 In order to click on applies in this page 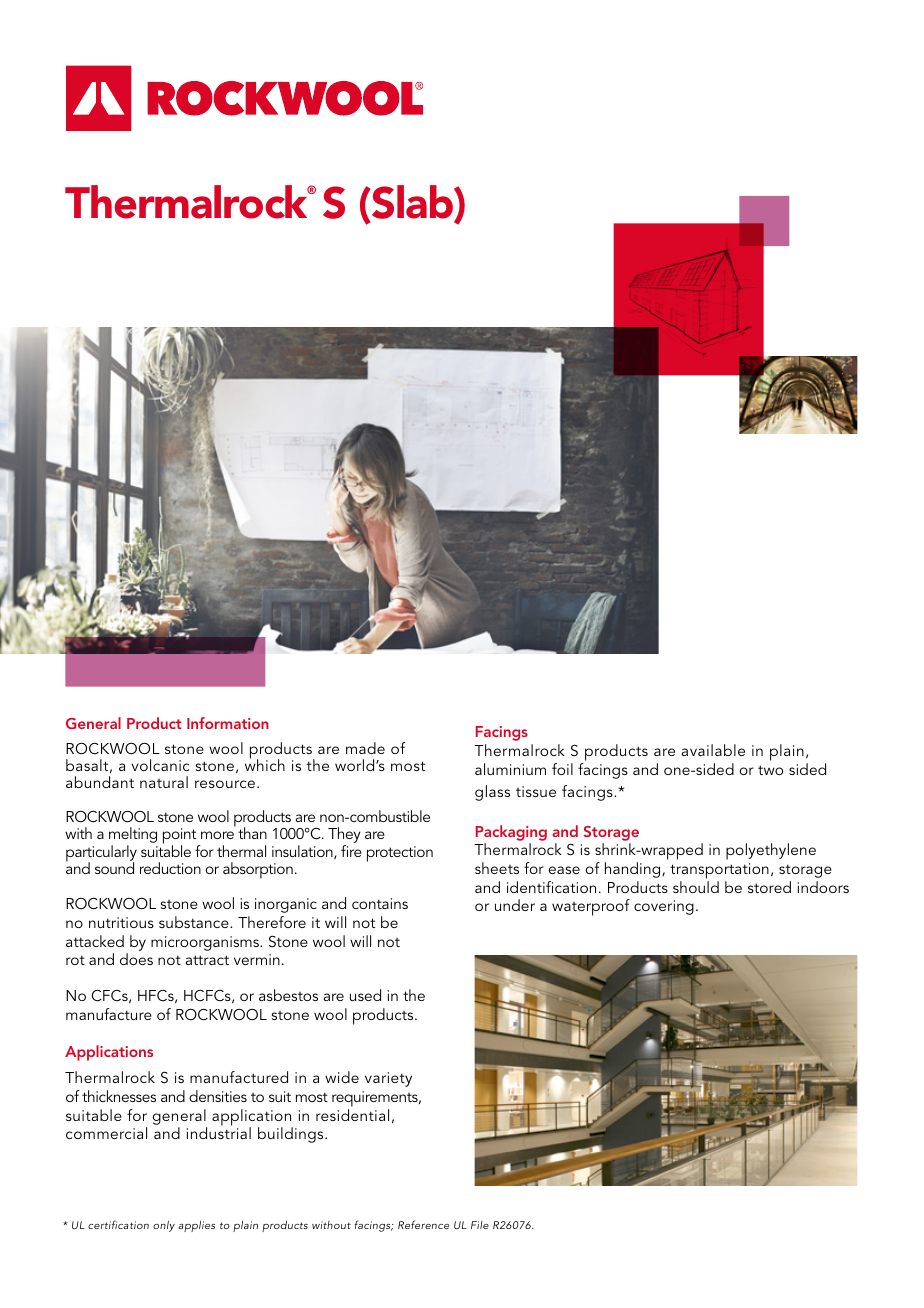, I will do `click(196, 1226)`.
